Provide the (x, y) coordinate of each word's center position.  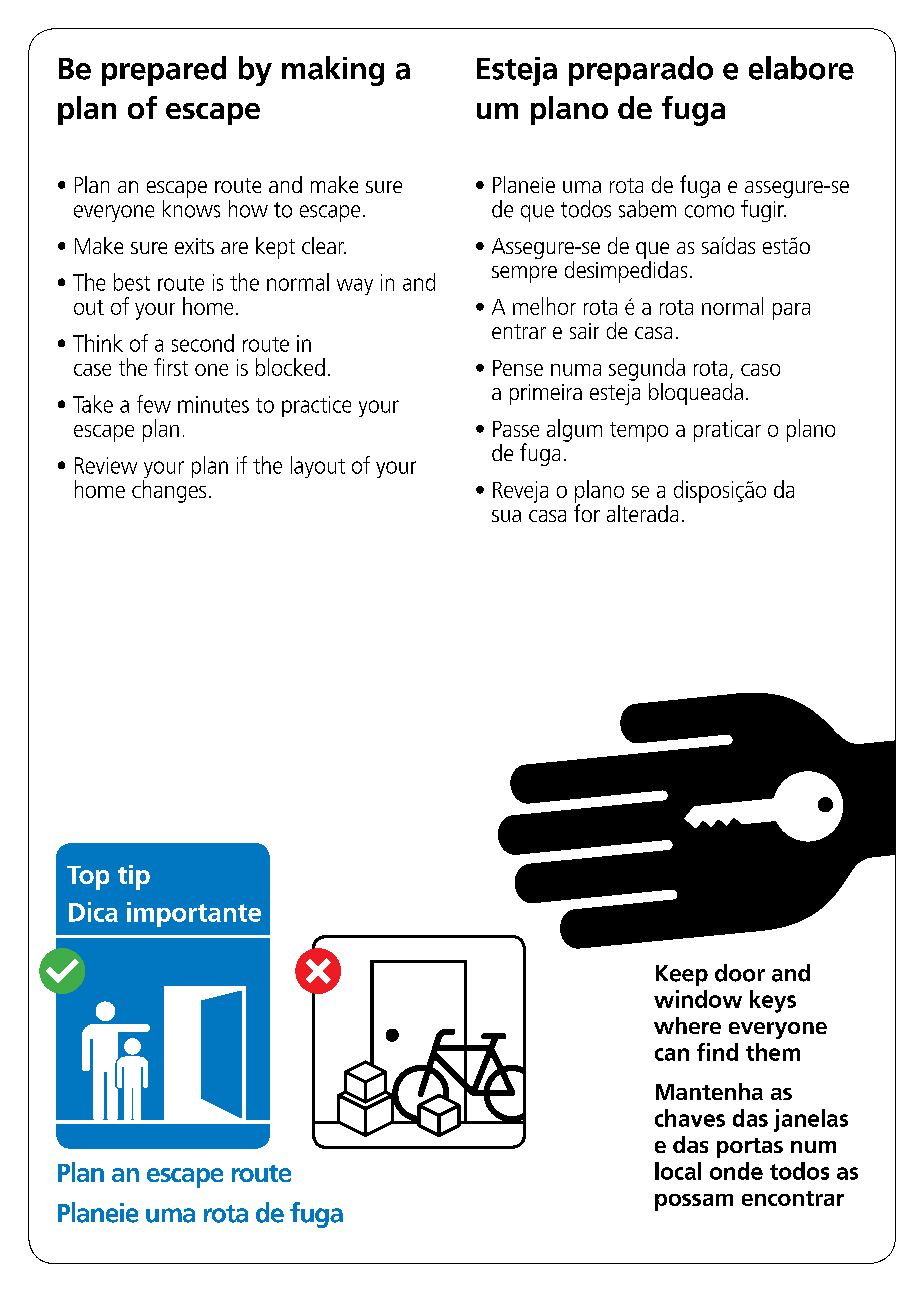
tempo (639, 432)
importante (194, 914)
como (709, 211)
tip (134, 877)
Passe (516, 429)
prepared (164, 71)
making (333, 71)
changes (169, 491)
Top (88, 878)
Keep (682, 975)
